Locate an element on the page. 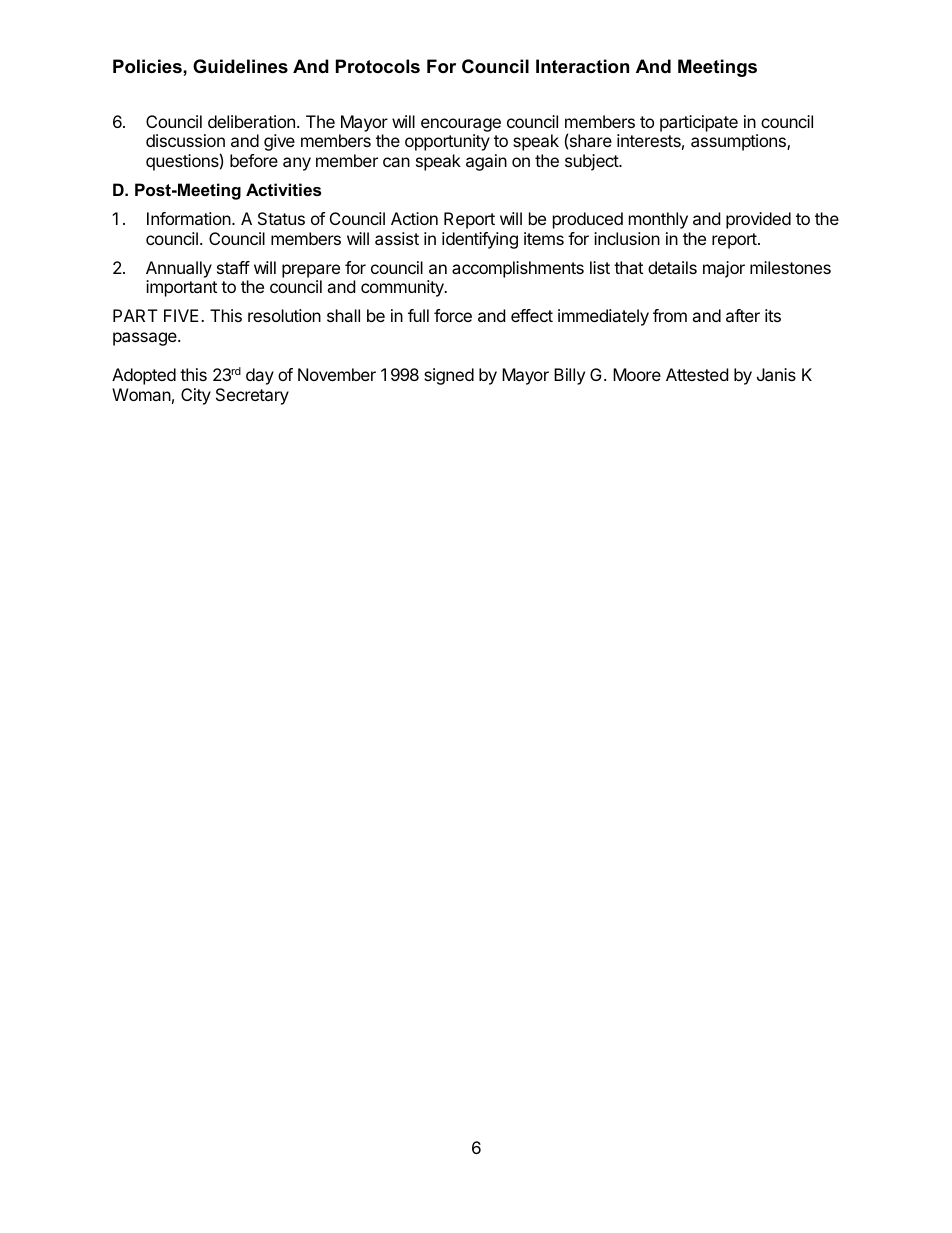 The width and height of the image is (952, 1233). Guidelines is located at coordinates (240, 66).
